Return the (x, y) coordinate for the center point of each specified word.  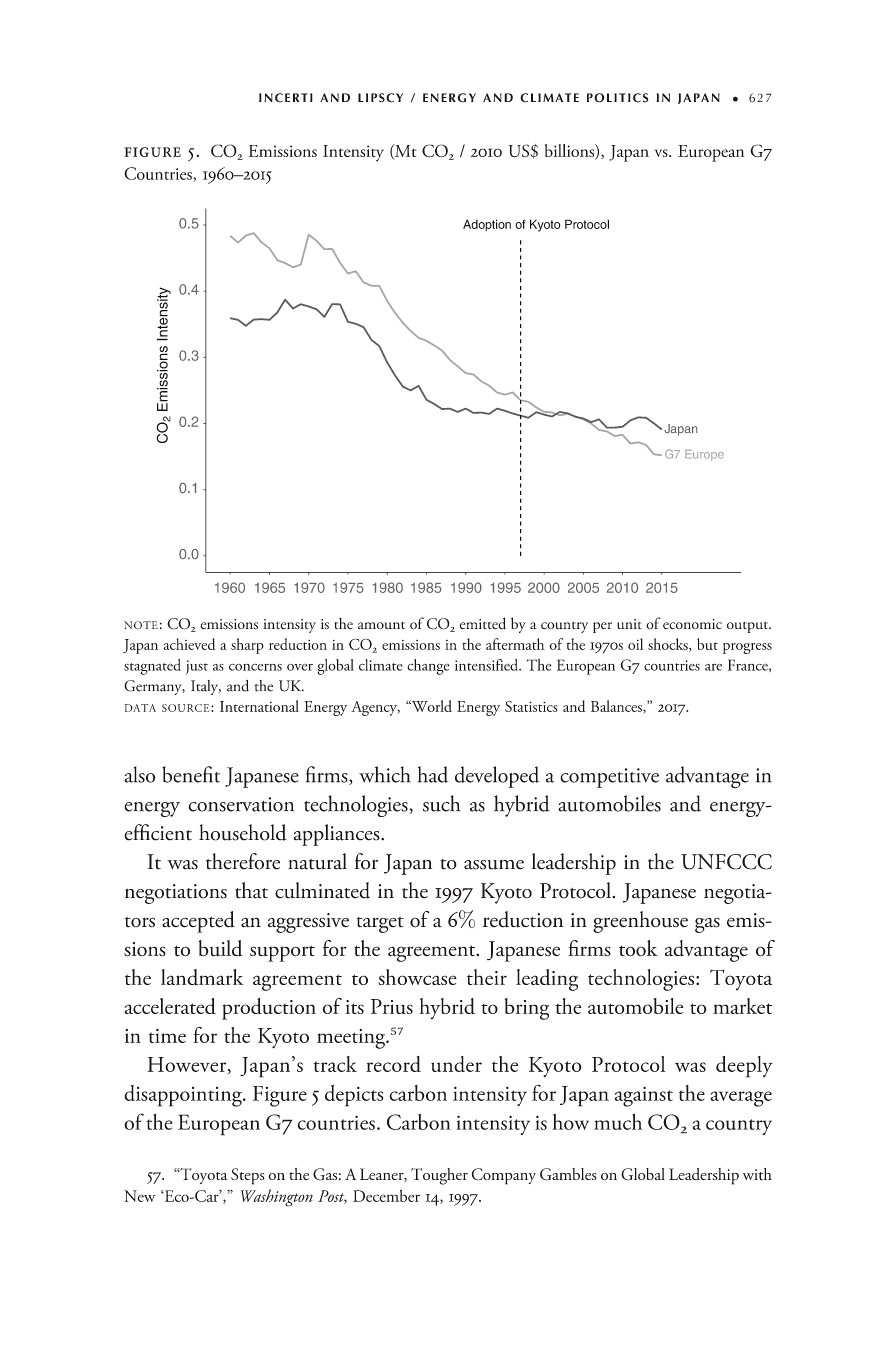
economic (692, 624)
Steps (248, 1176)
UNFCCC (726, 862)
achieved (189, 644)
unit (629, 624)
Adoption (487, 225)
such (442, 803)
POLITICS (618, 98)
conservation (241, 804)
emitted (483, 623)
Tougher (439, 1176)
